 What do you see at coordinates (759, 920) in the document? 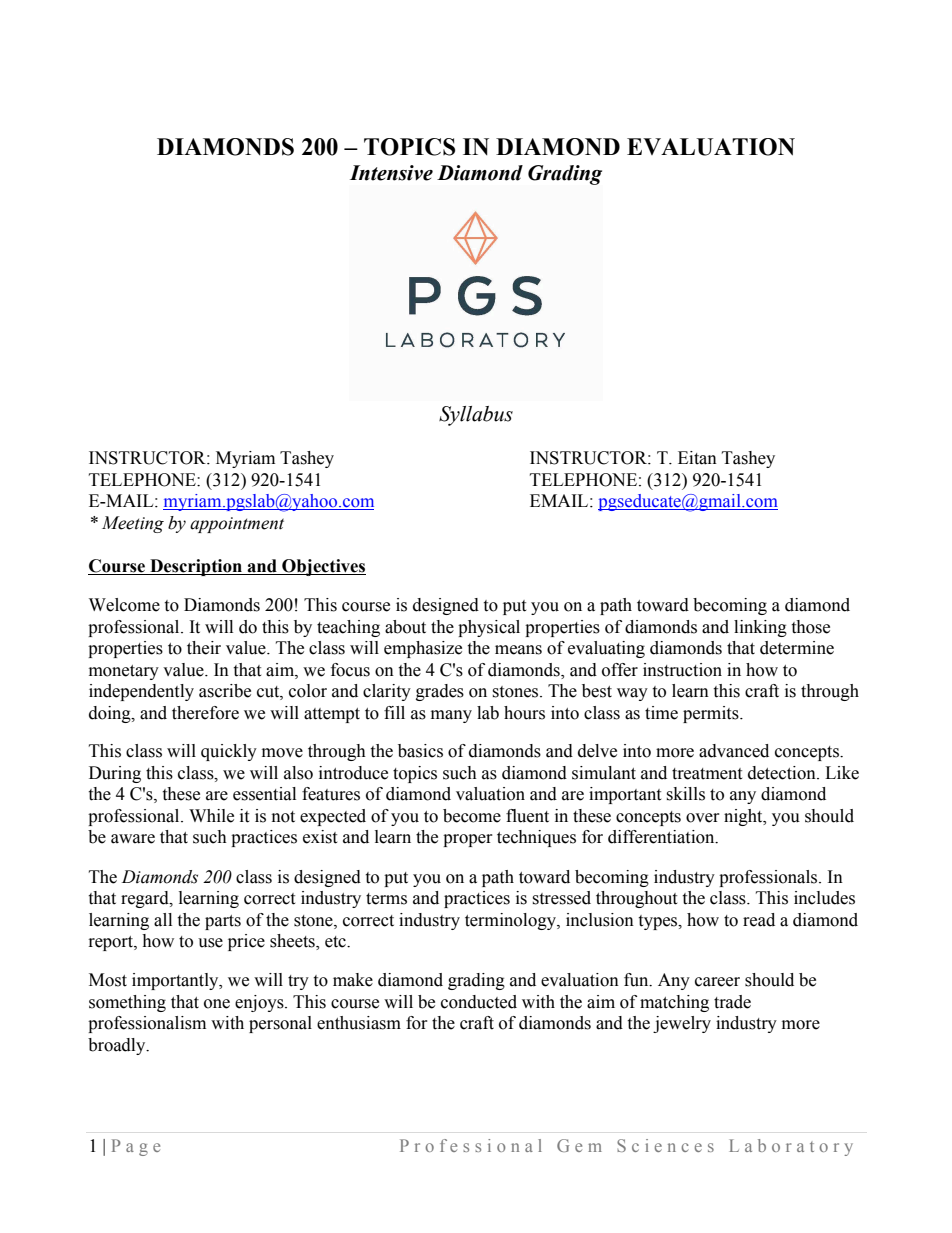
I see `read` at bounding box center [759, 920].
